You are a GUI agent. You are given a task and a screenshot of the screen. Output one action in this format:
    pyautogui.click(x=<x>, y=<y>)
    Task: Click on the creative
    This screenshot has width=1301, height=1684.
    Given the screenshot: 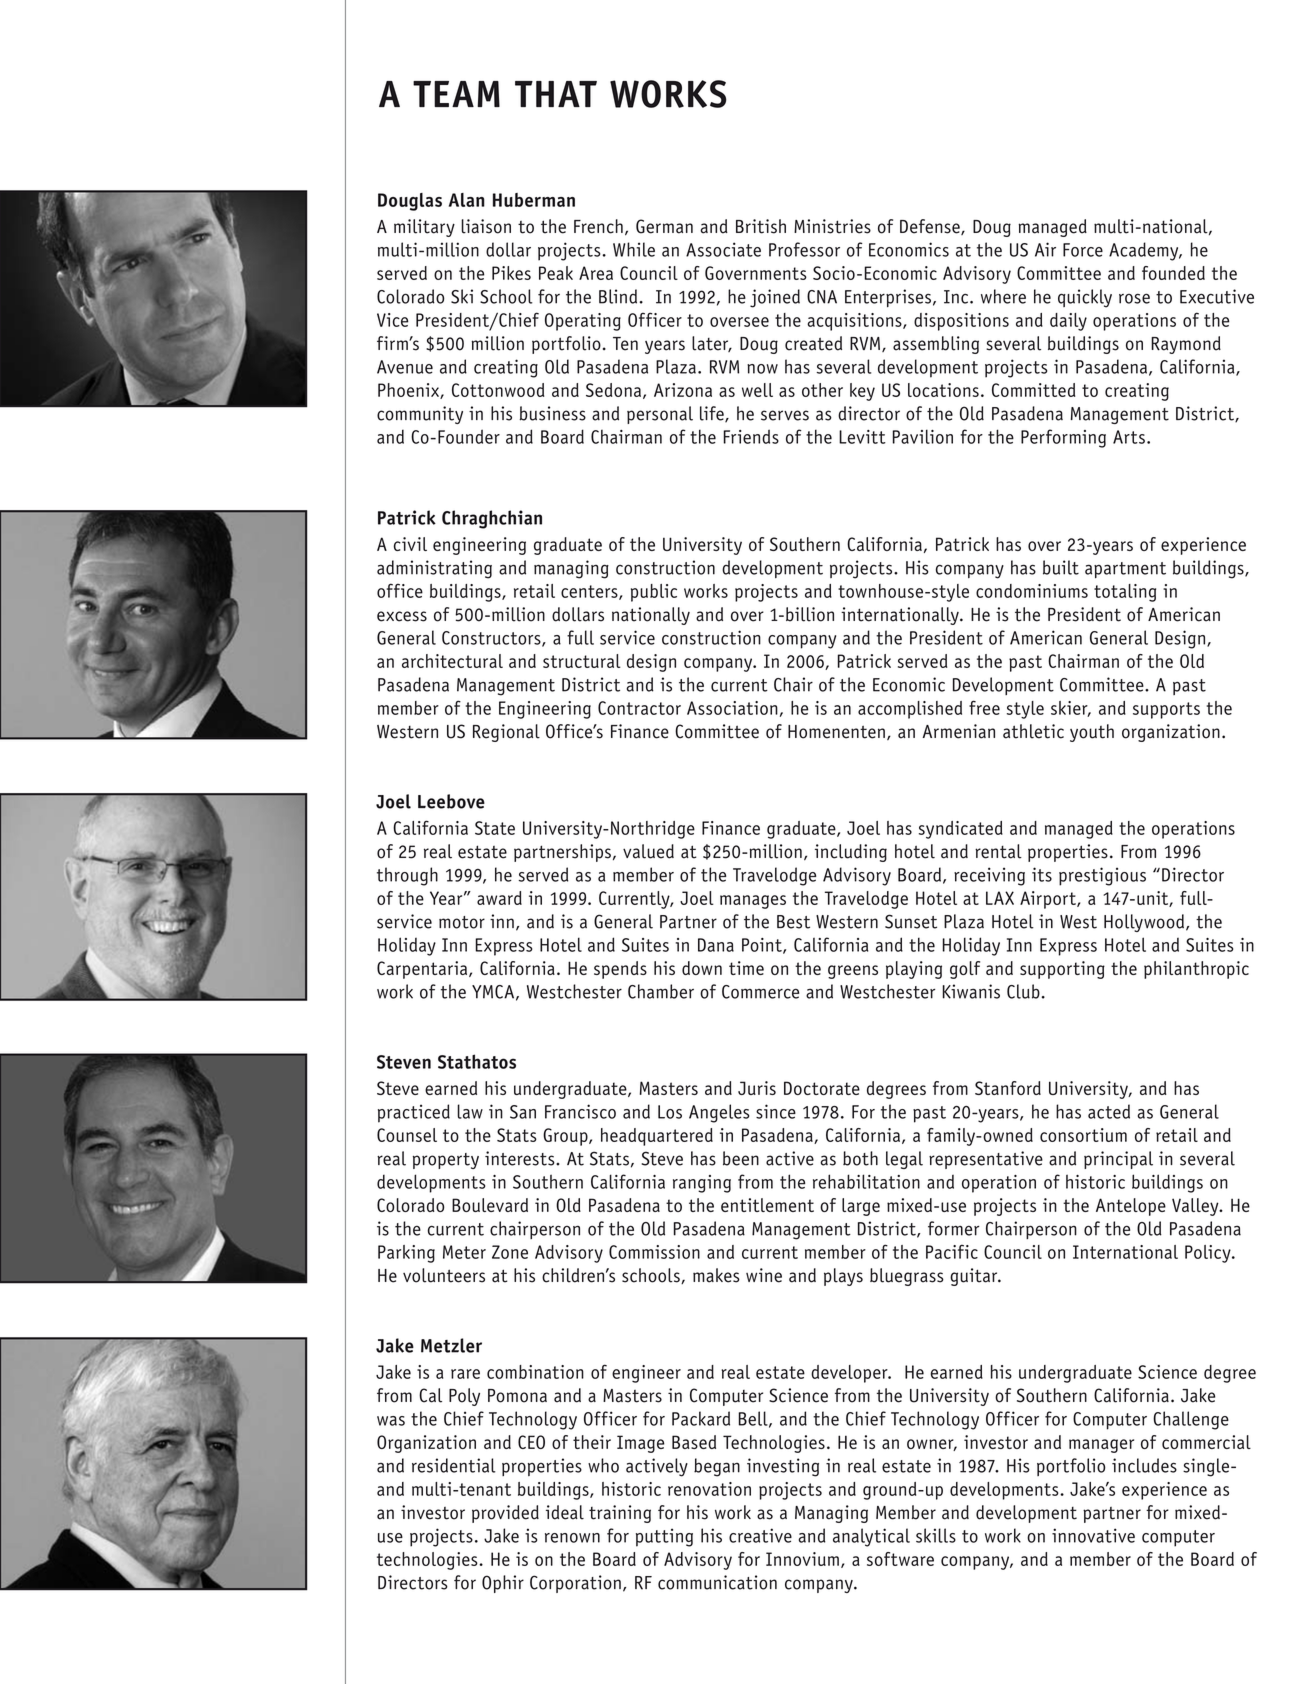 What is the action you would take?
    pyautogui.click(x=760, y=1535)
